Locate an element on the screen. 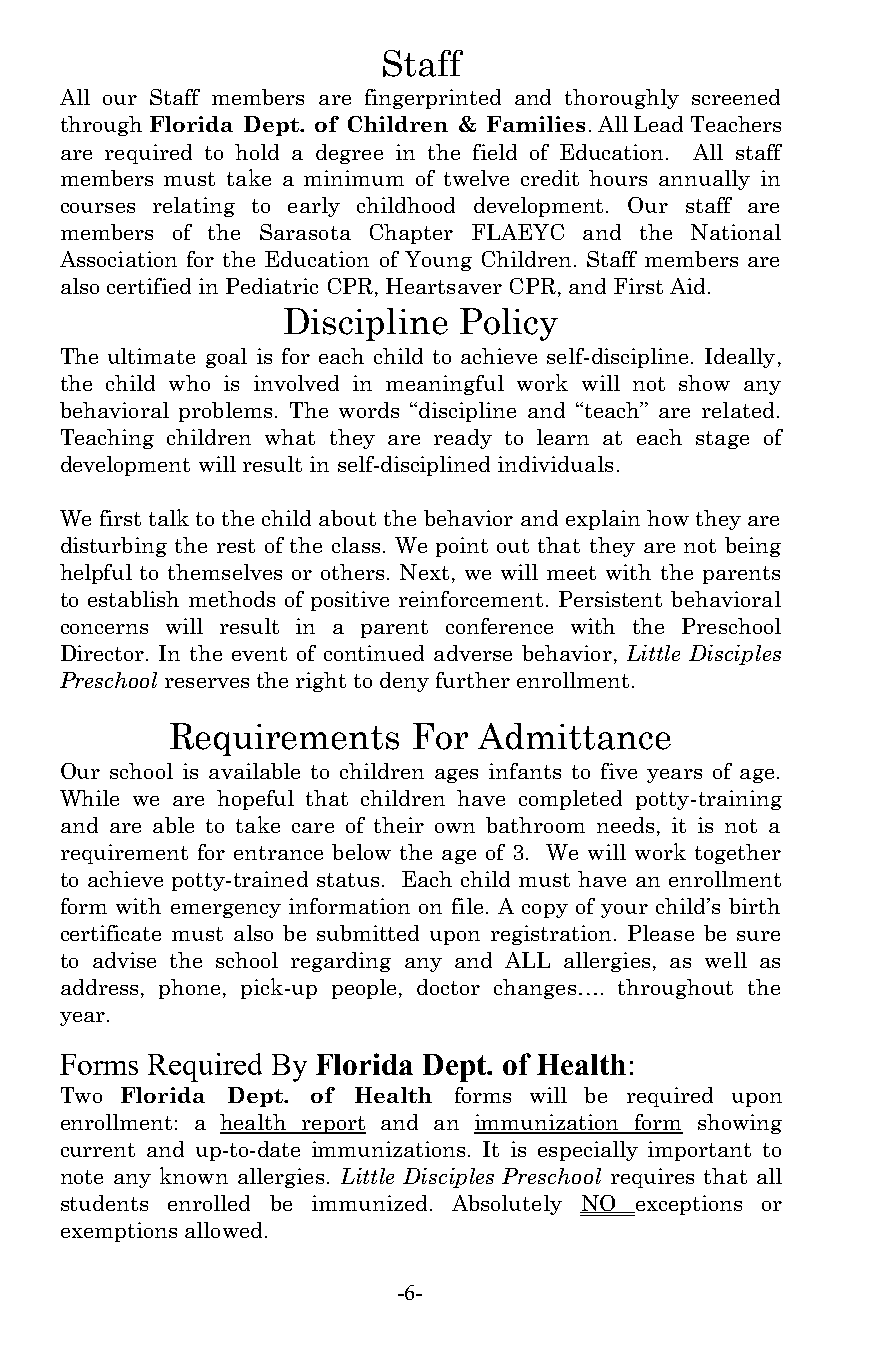 The width and height of the screenshot is (887, 1372). immunized is located at coordinates (369, 1203).
